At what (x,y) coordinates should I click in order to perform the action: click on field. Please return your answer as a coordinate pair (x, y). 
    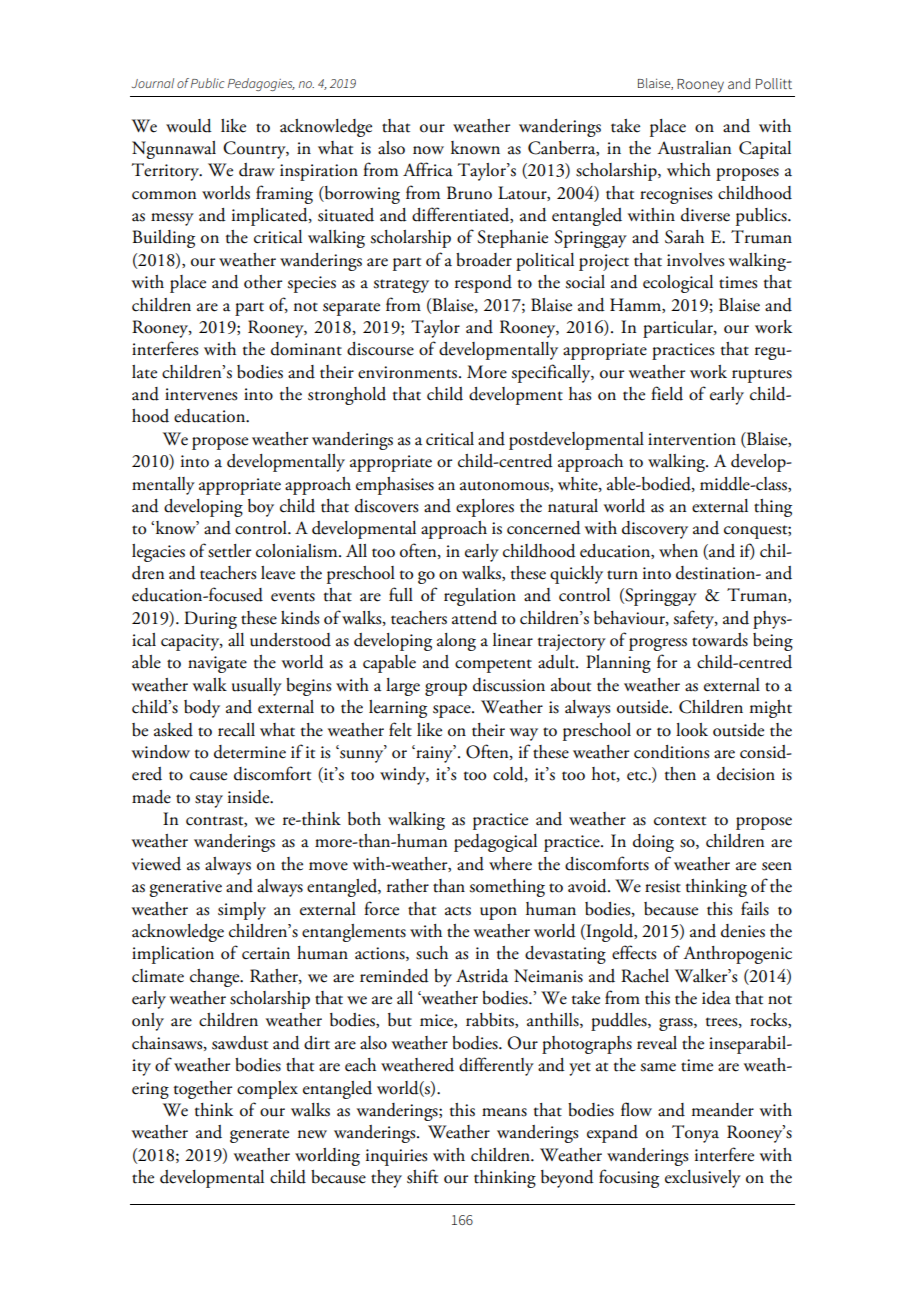
    Looking at the image, I should click on (667, 393).
